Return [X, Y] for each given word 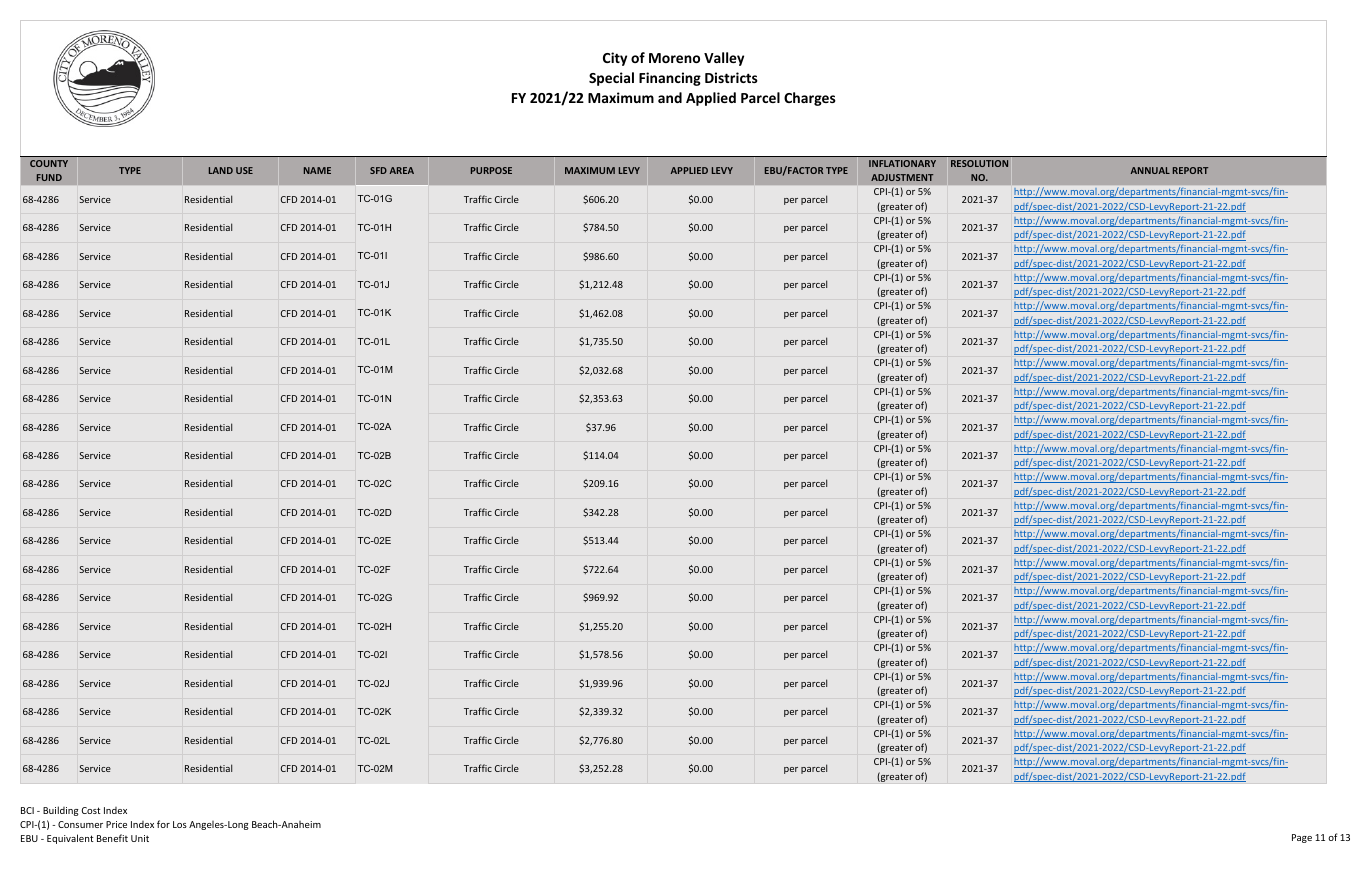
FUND [49, 177]
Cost [91, 810]
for [163, 824]
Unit [140, 838]
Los [180, 824]
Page [1302, 838]
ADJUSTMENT [902, 177]
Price [116, 824]
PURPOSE [491, 170]
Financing [670, 79]
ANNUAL [1150, 170]
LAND [221, 170]
